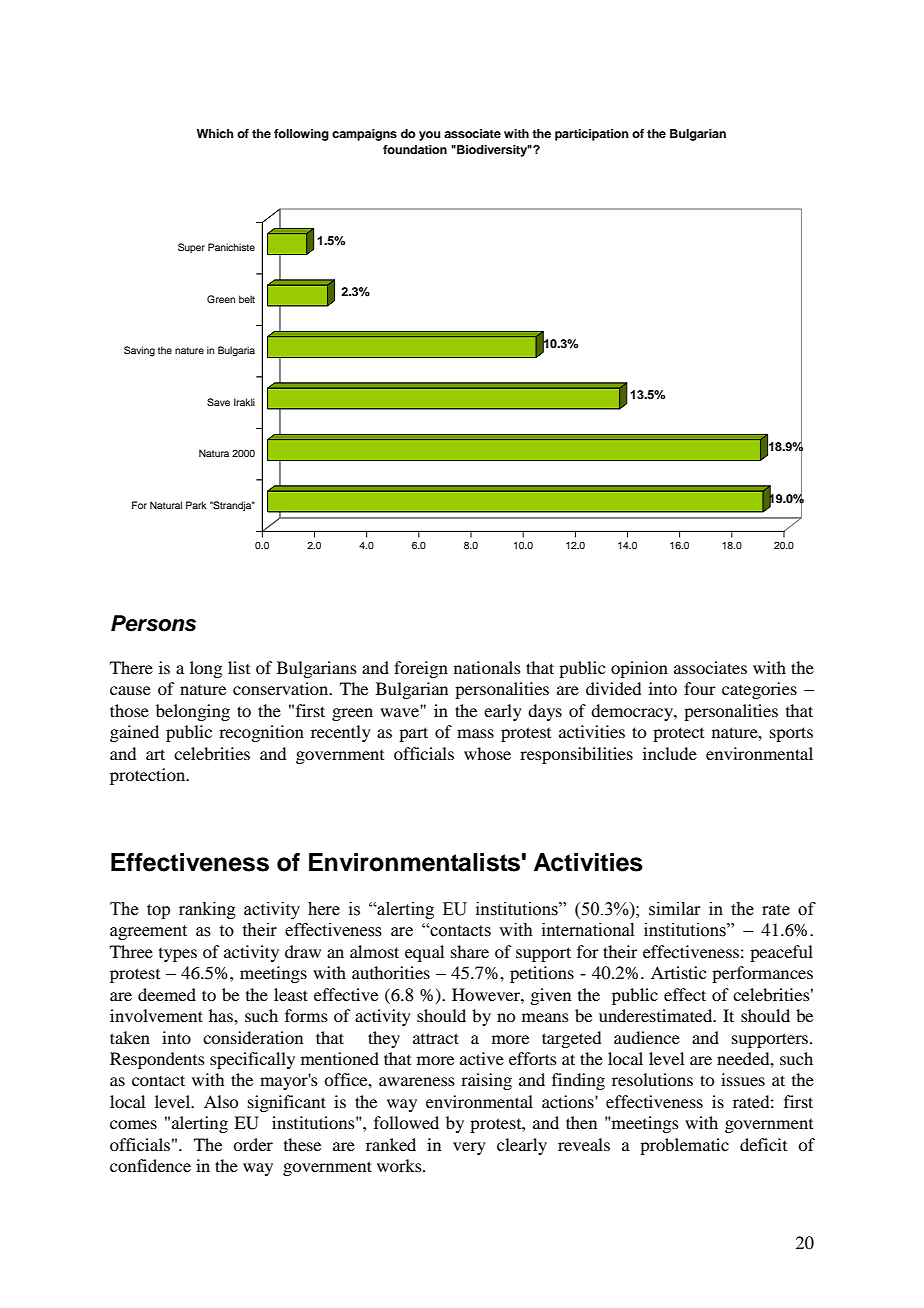 This screenshot has height=1308, width=924. What do you see at coordinates (153, 623) in the screenshot?
I see `Persons` at bounding box center [153, 623].
